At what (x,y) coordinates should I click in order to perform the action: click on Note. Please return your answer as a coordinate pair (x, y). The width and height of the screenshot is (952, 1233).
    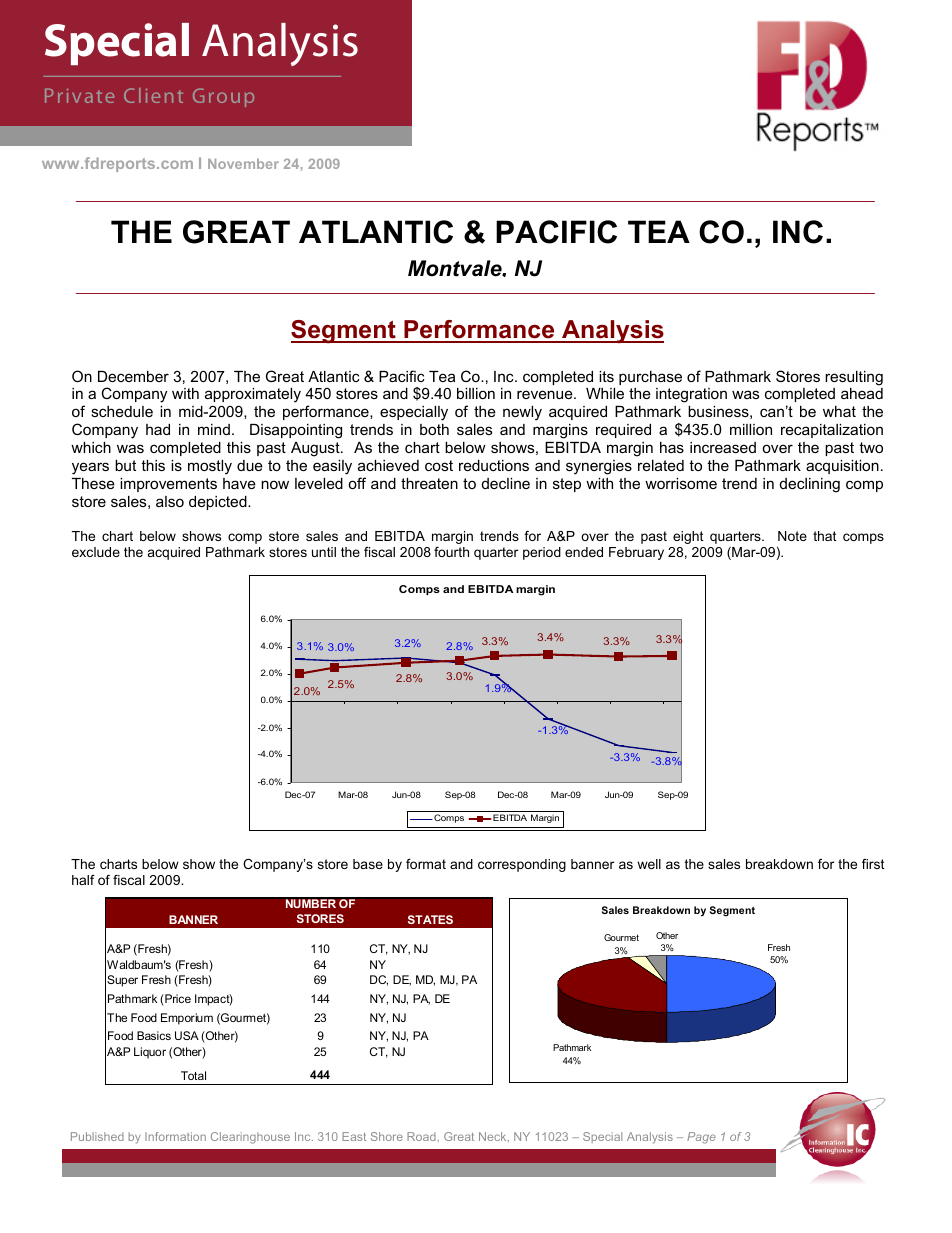
    Looking at the image, I should click on (792, 536).
